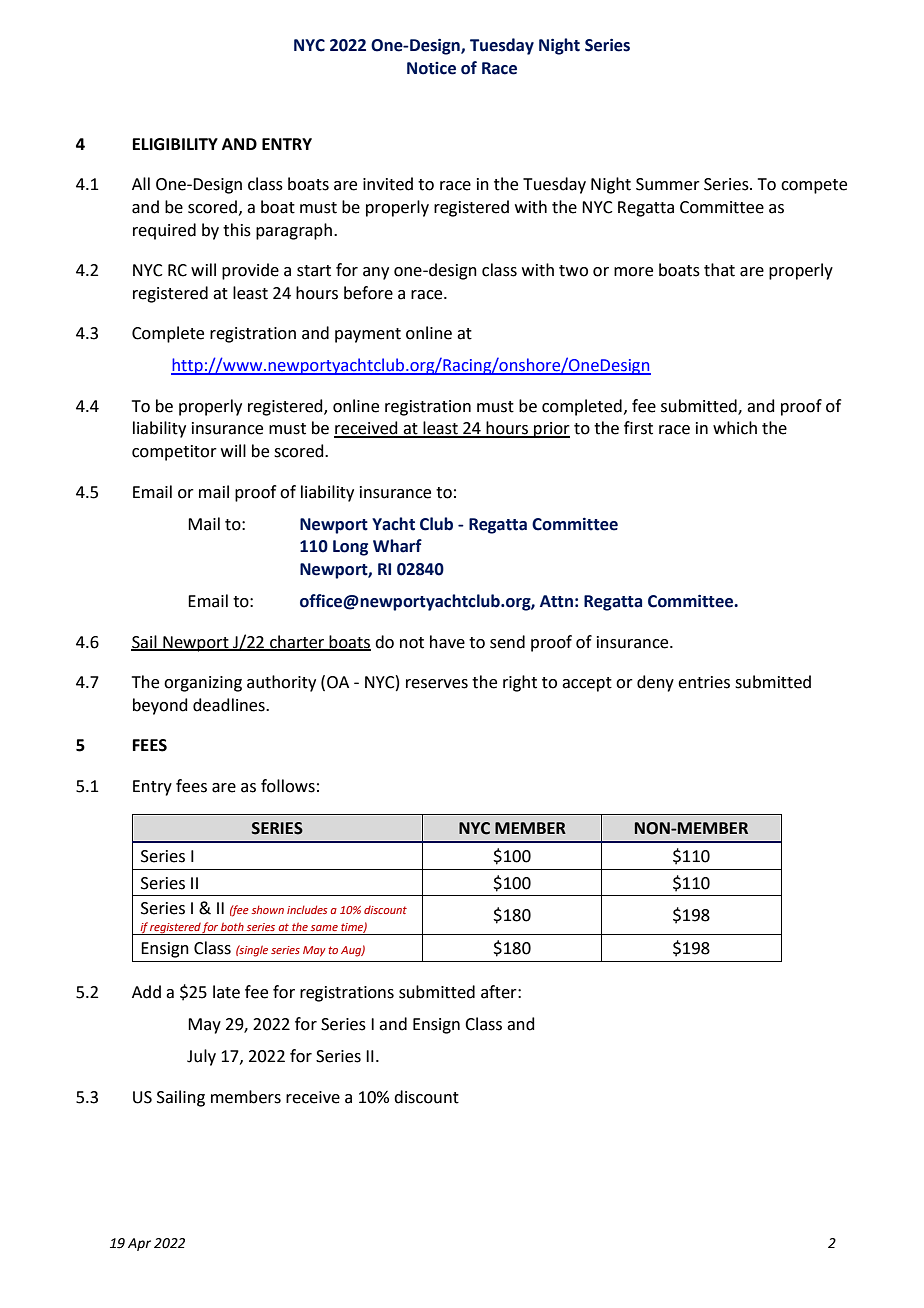 The image size is (924, 1308). I want to click on prior, so click(551, 430).
